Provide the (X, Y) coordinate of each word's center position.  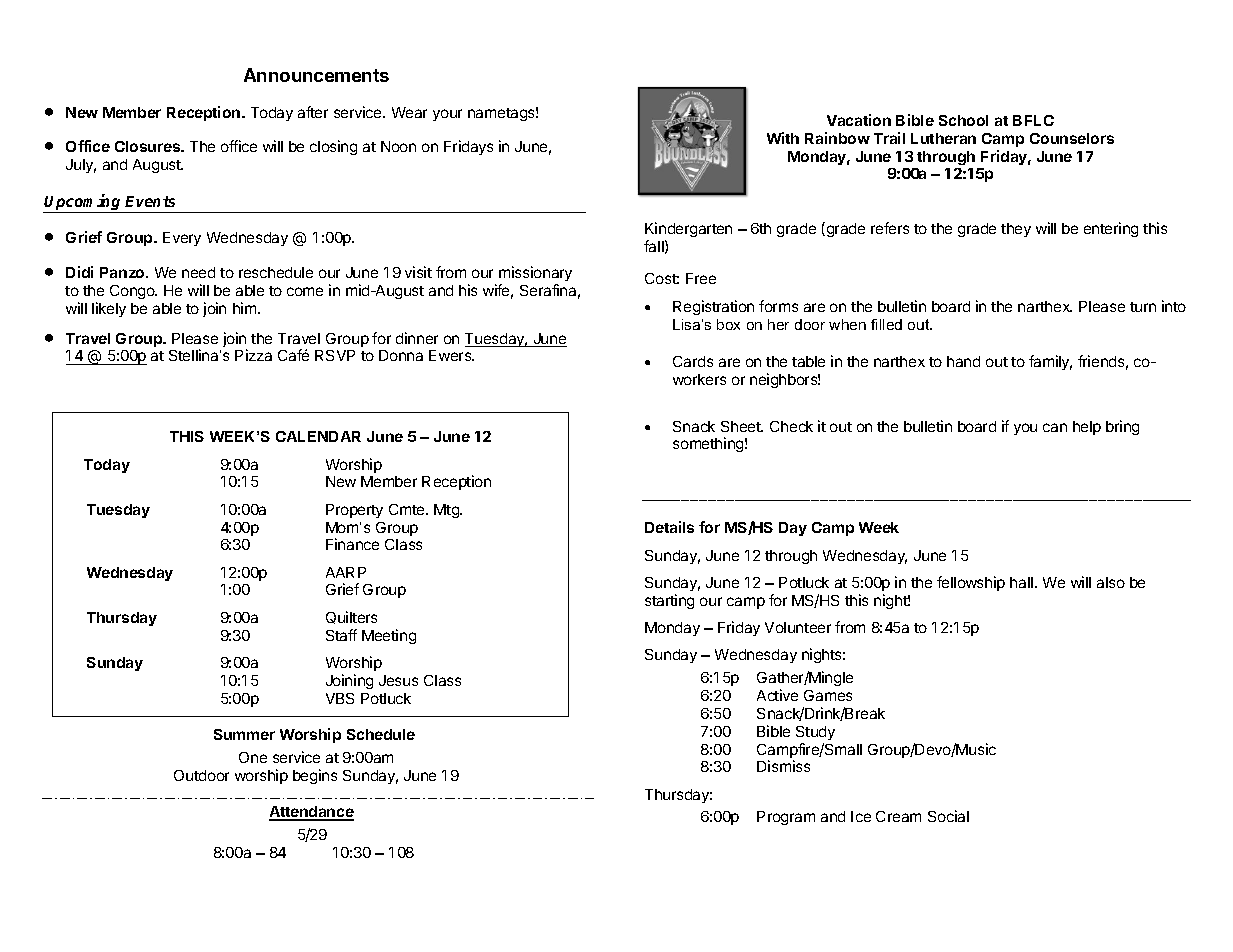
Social (948, 816)
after (313, 112)
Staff (341, 635)
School (963, 120)
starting (669, 601)
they (1016, 230)
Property (354, 511)
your (447, 115)
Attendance (311, 813)
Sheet (742, 426)
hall (1021, 582)
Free (701, 278)
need (198, 272)
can (1055, 427)
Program (786, 818)
